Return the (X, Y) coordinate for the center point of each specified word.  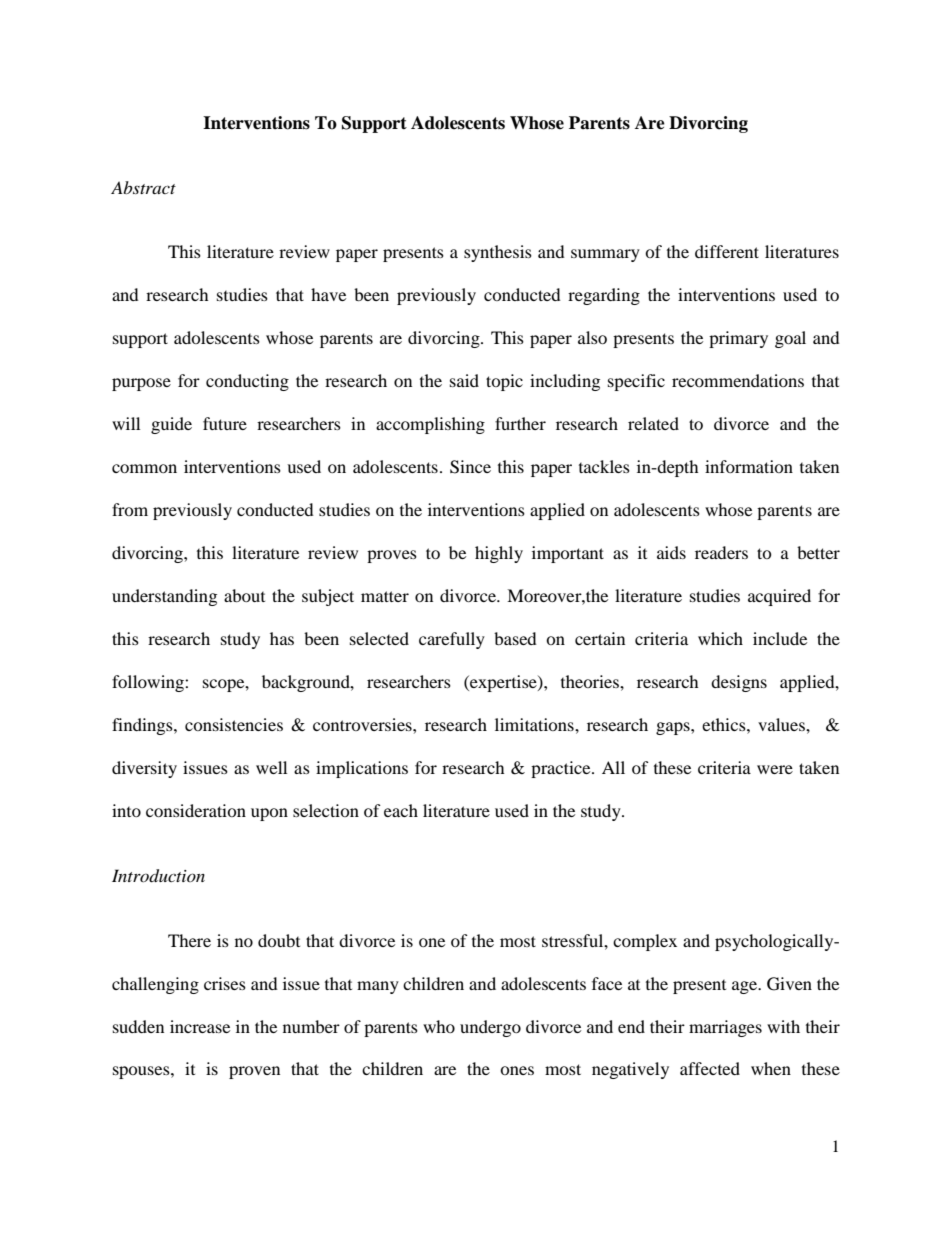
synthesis (498, 253)
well (271, 767)
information (749, 466)
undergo (490, 1028)
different (727, 251)
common (144, 468)
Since (470, 467)
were (775, 769)
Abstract (143, 187)
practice (562, 769)
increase (200, 1026)
